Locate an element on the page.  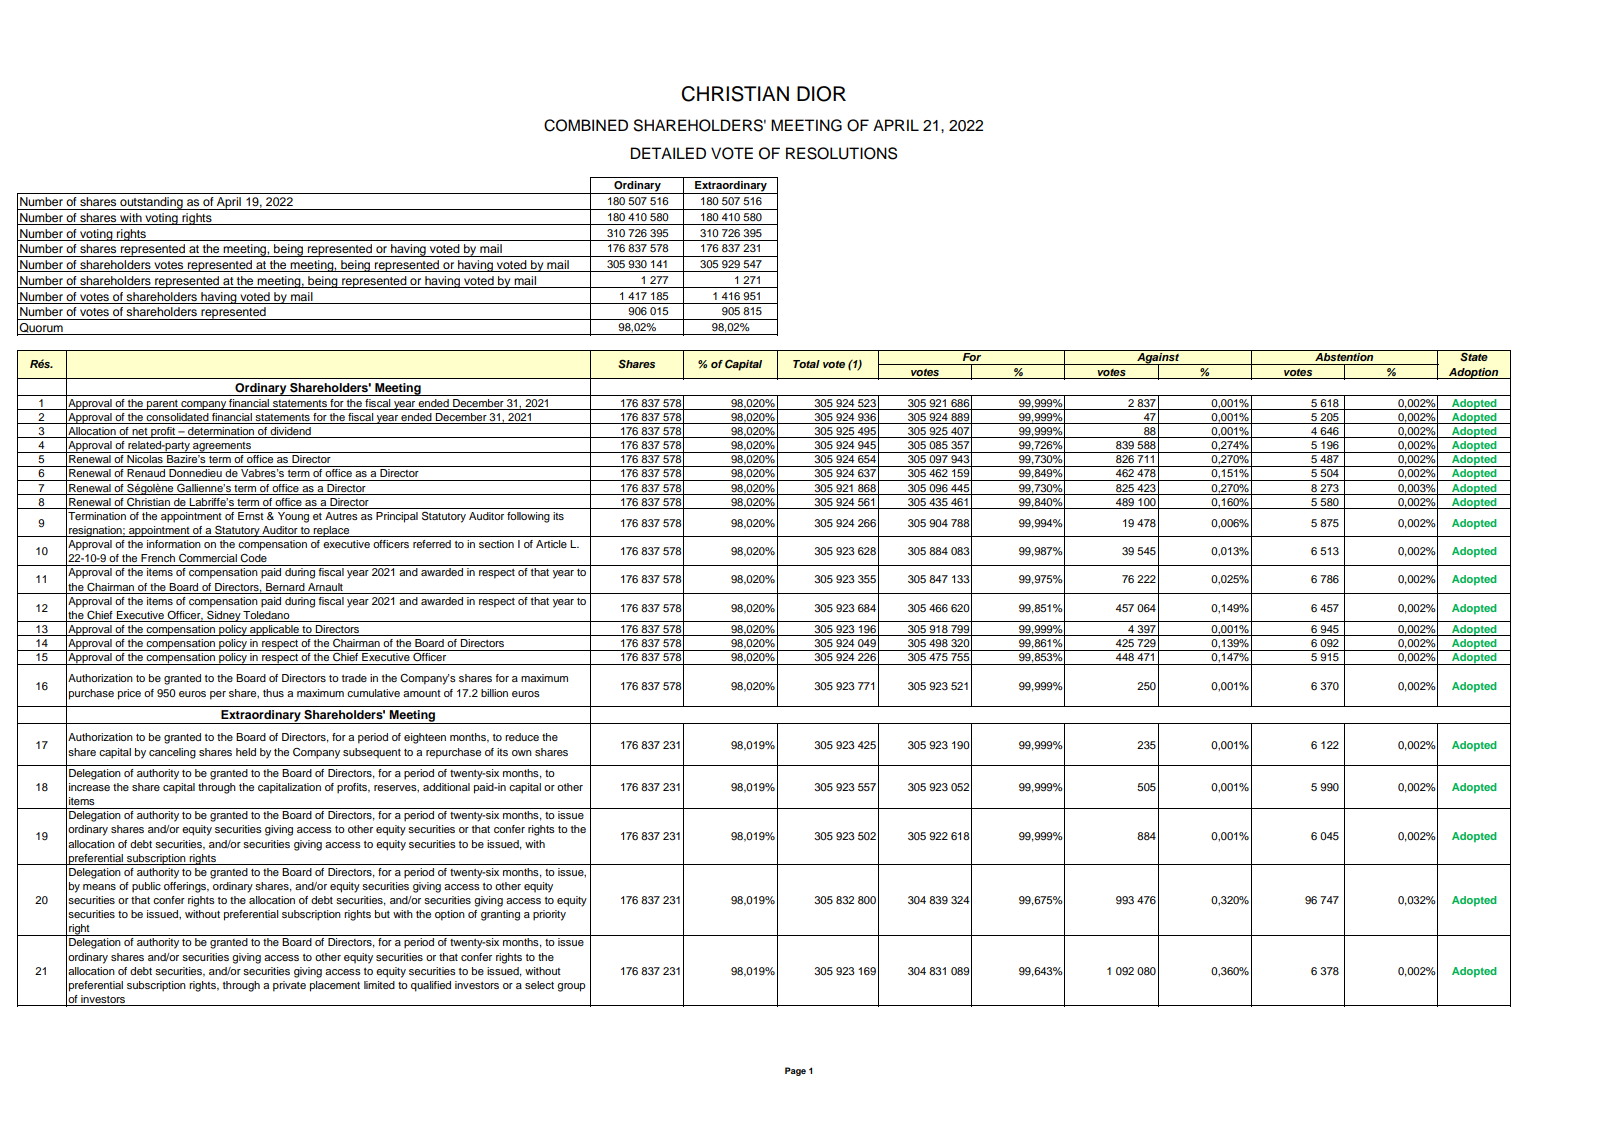
reduce is located at coordinates (522, 737).
